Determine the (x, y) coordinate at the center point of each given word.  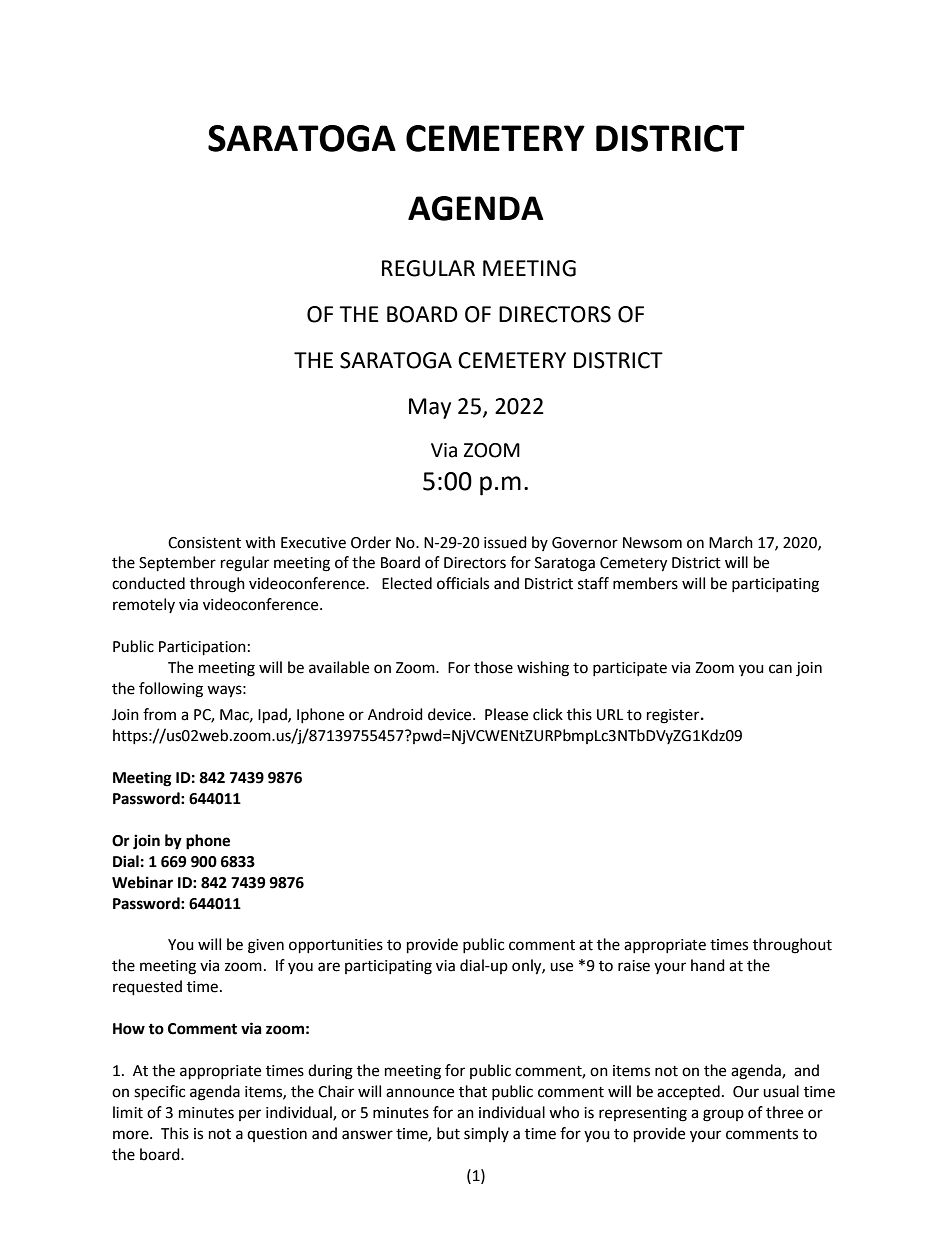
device (451, 714)
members (645, 583)
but (448, 1133)
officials (463, 583)
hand (708, 965)
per (250, 1115)
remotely (144, 605)
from (159, 714)
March (731, 542)
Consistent (204, 543)
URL (610, 715)
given (266, 946)
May (430, 408)
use (561, 967)
